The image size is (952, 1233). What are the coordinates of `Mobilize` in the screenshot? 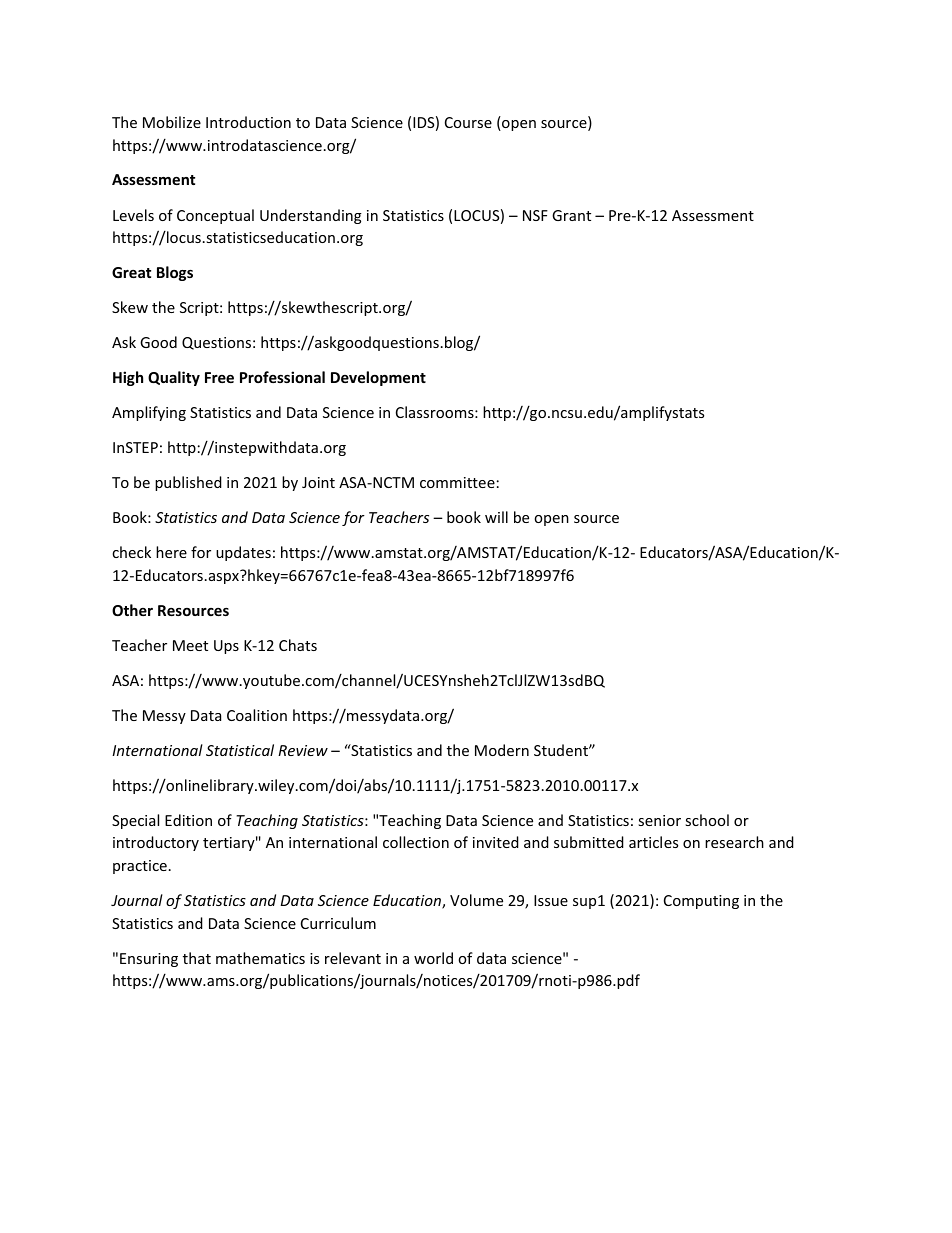 It's located at (172, 122).
